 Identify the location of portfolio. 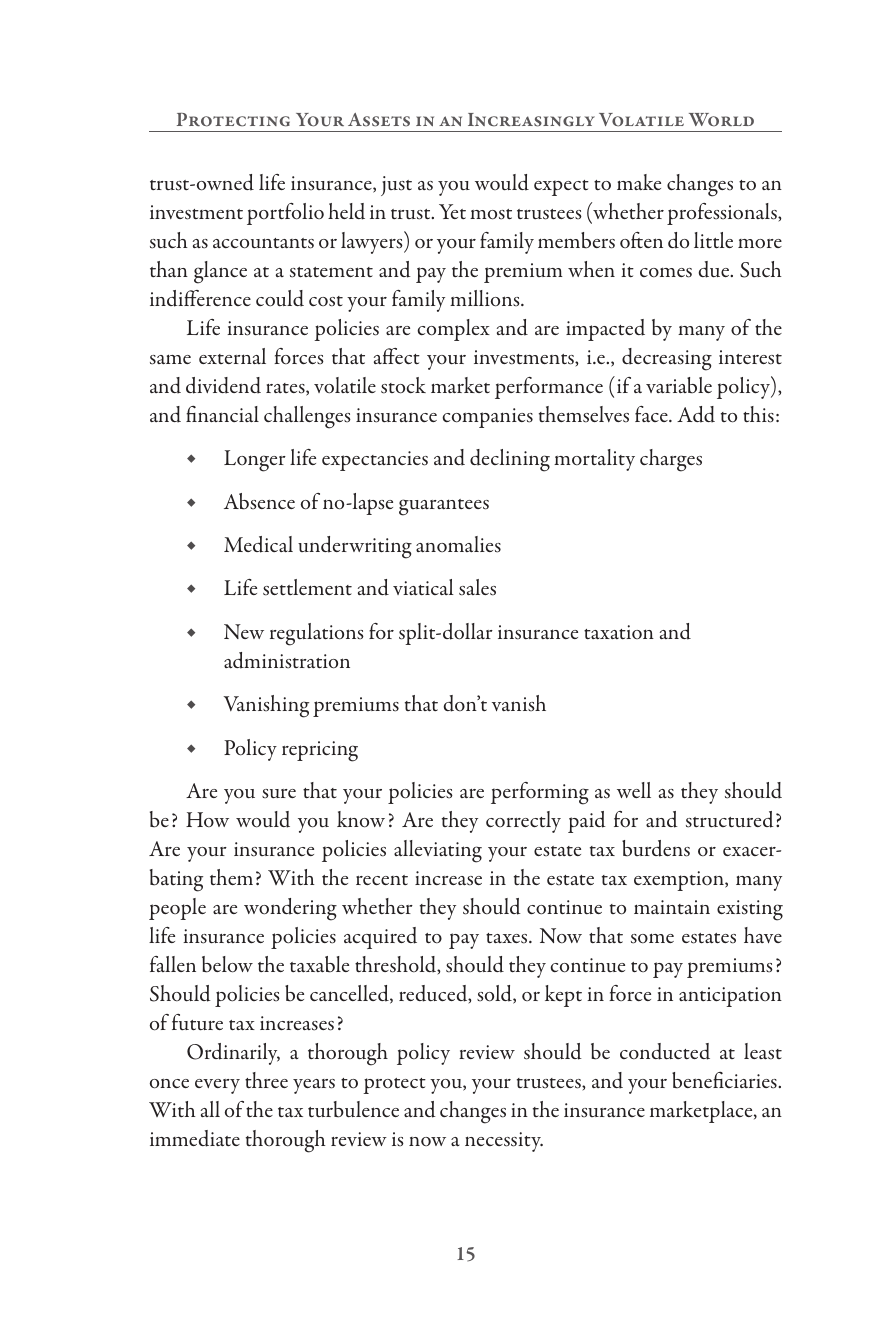
(285, 214).
